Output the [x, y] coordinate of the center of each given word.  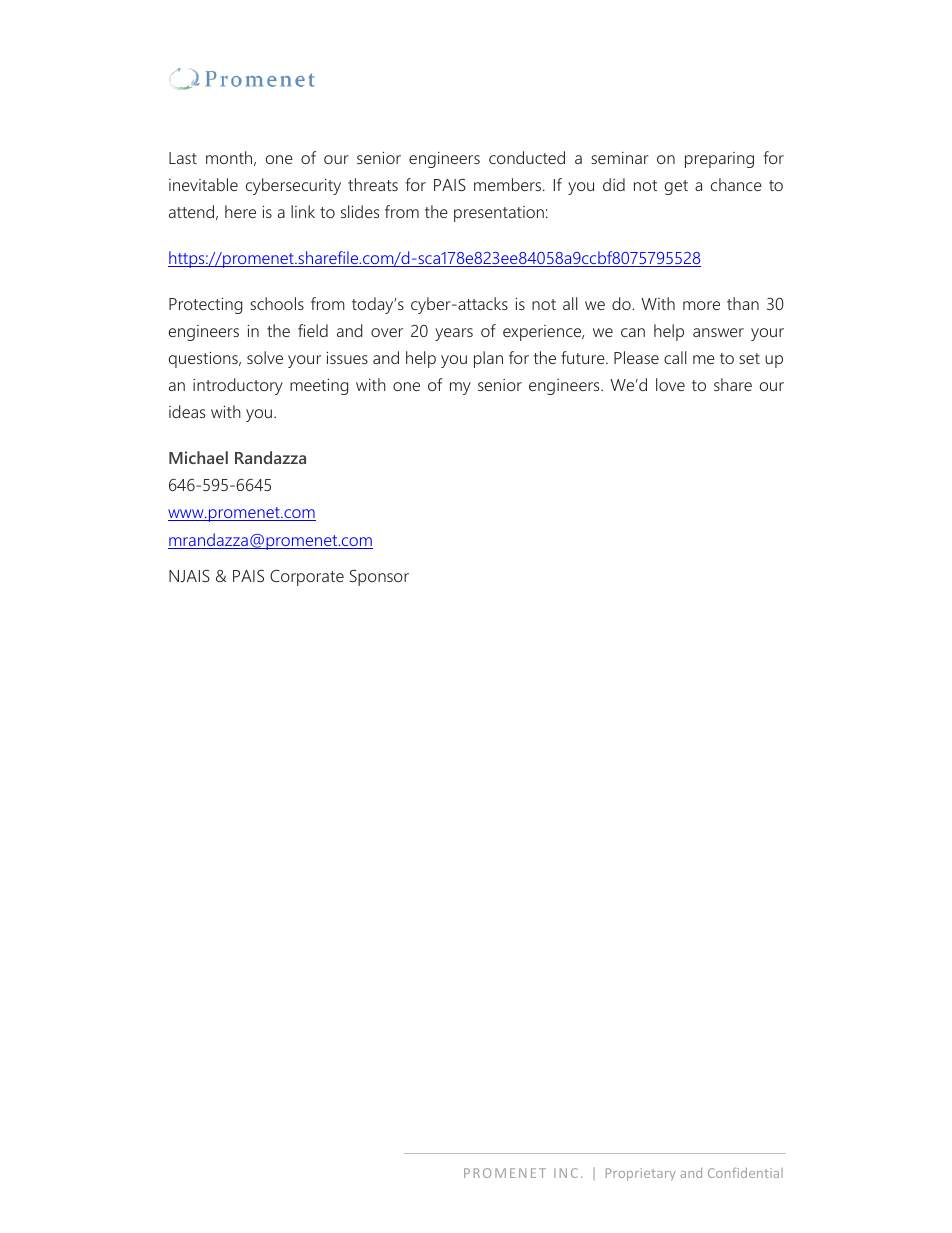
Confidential [745, 1172]
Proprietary [641, 1174]
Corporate [307, 577]
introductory [238, 386]
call [675, 357]
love [670, 384]
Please [636, 357]
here [240, 211]
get [676, 187]
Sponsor [379, 578]
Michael [198, 457]
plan [488, 359]
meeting [319, 387]
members [509, 184]
